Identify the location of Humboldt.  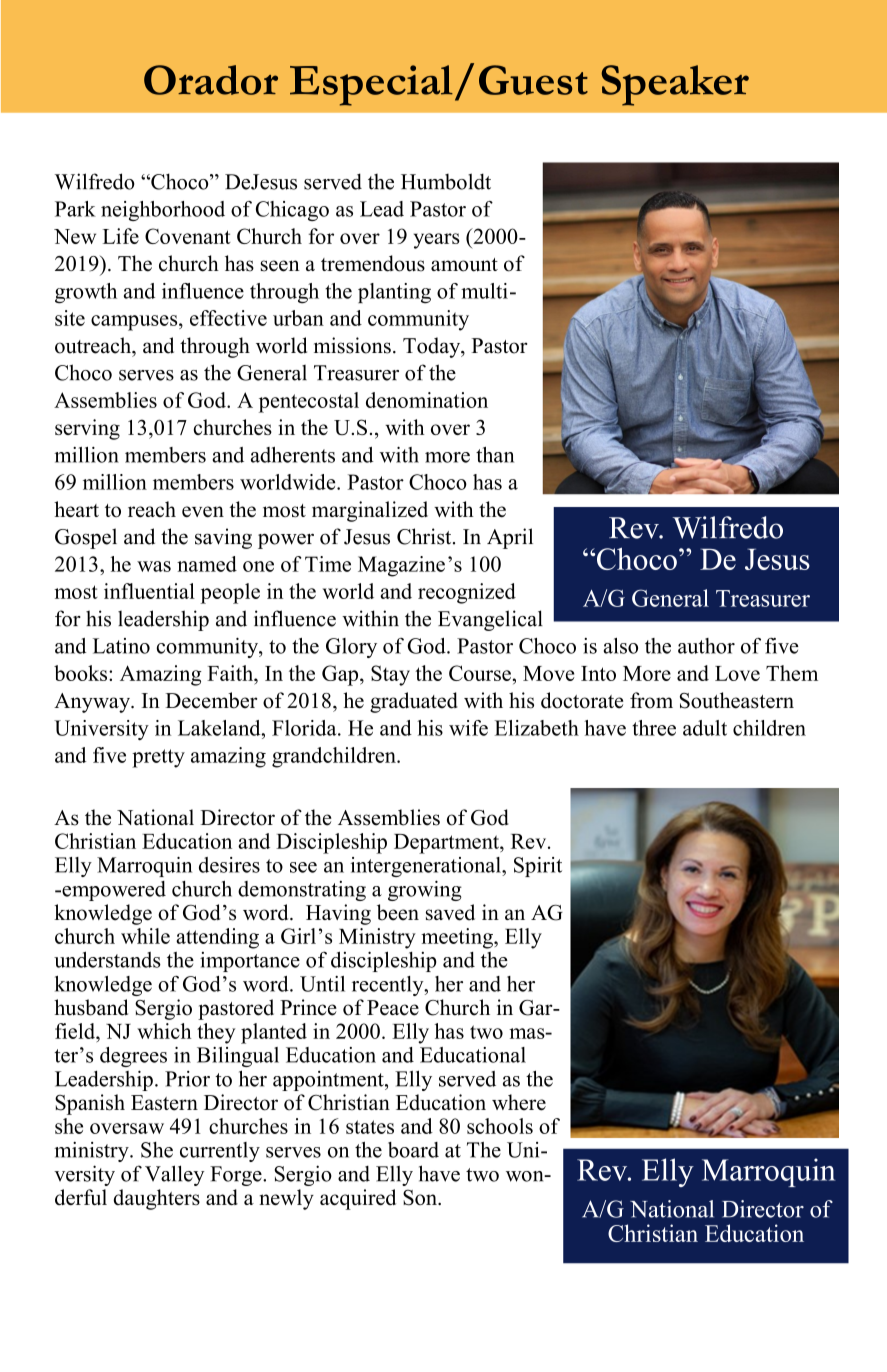
(446, 181).
